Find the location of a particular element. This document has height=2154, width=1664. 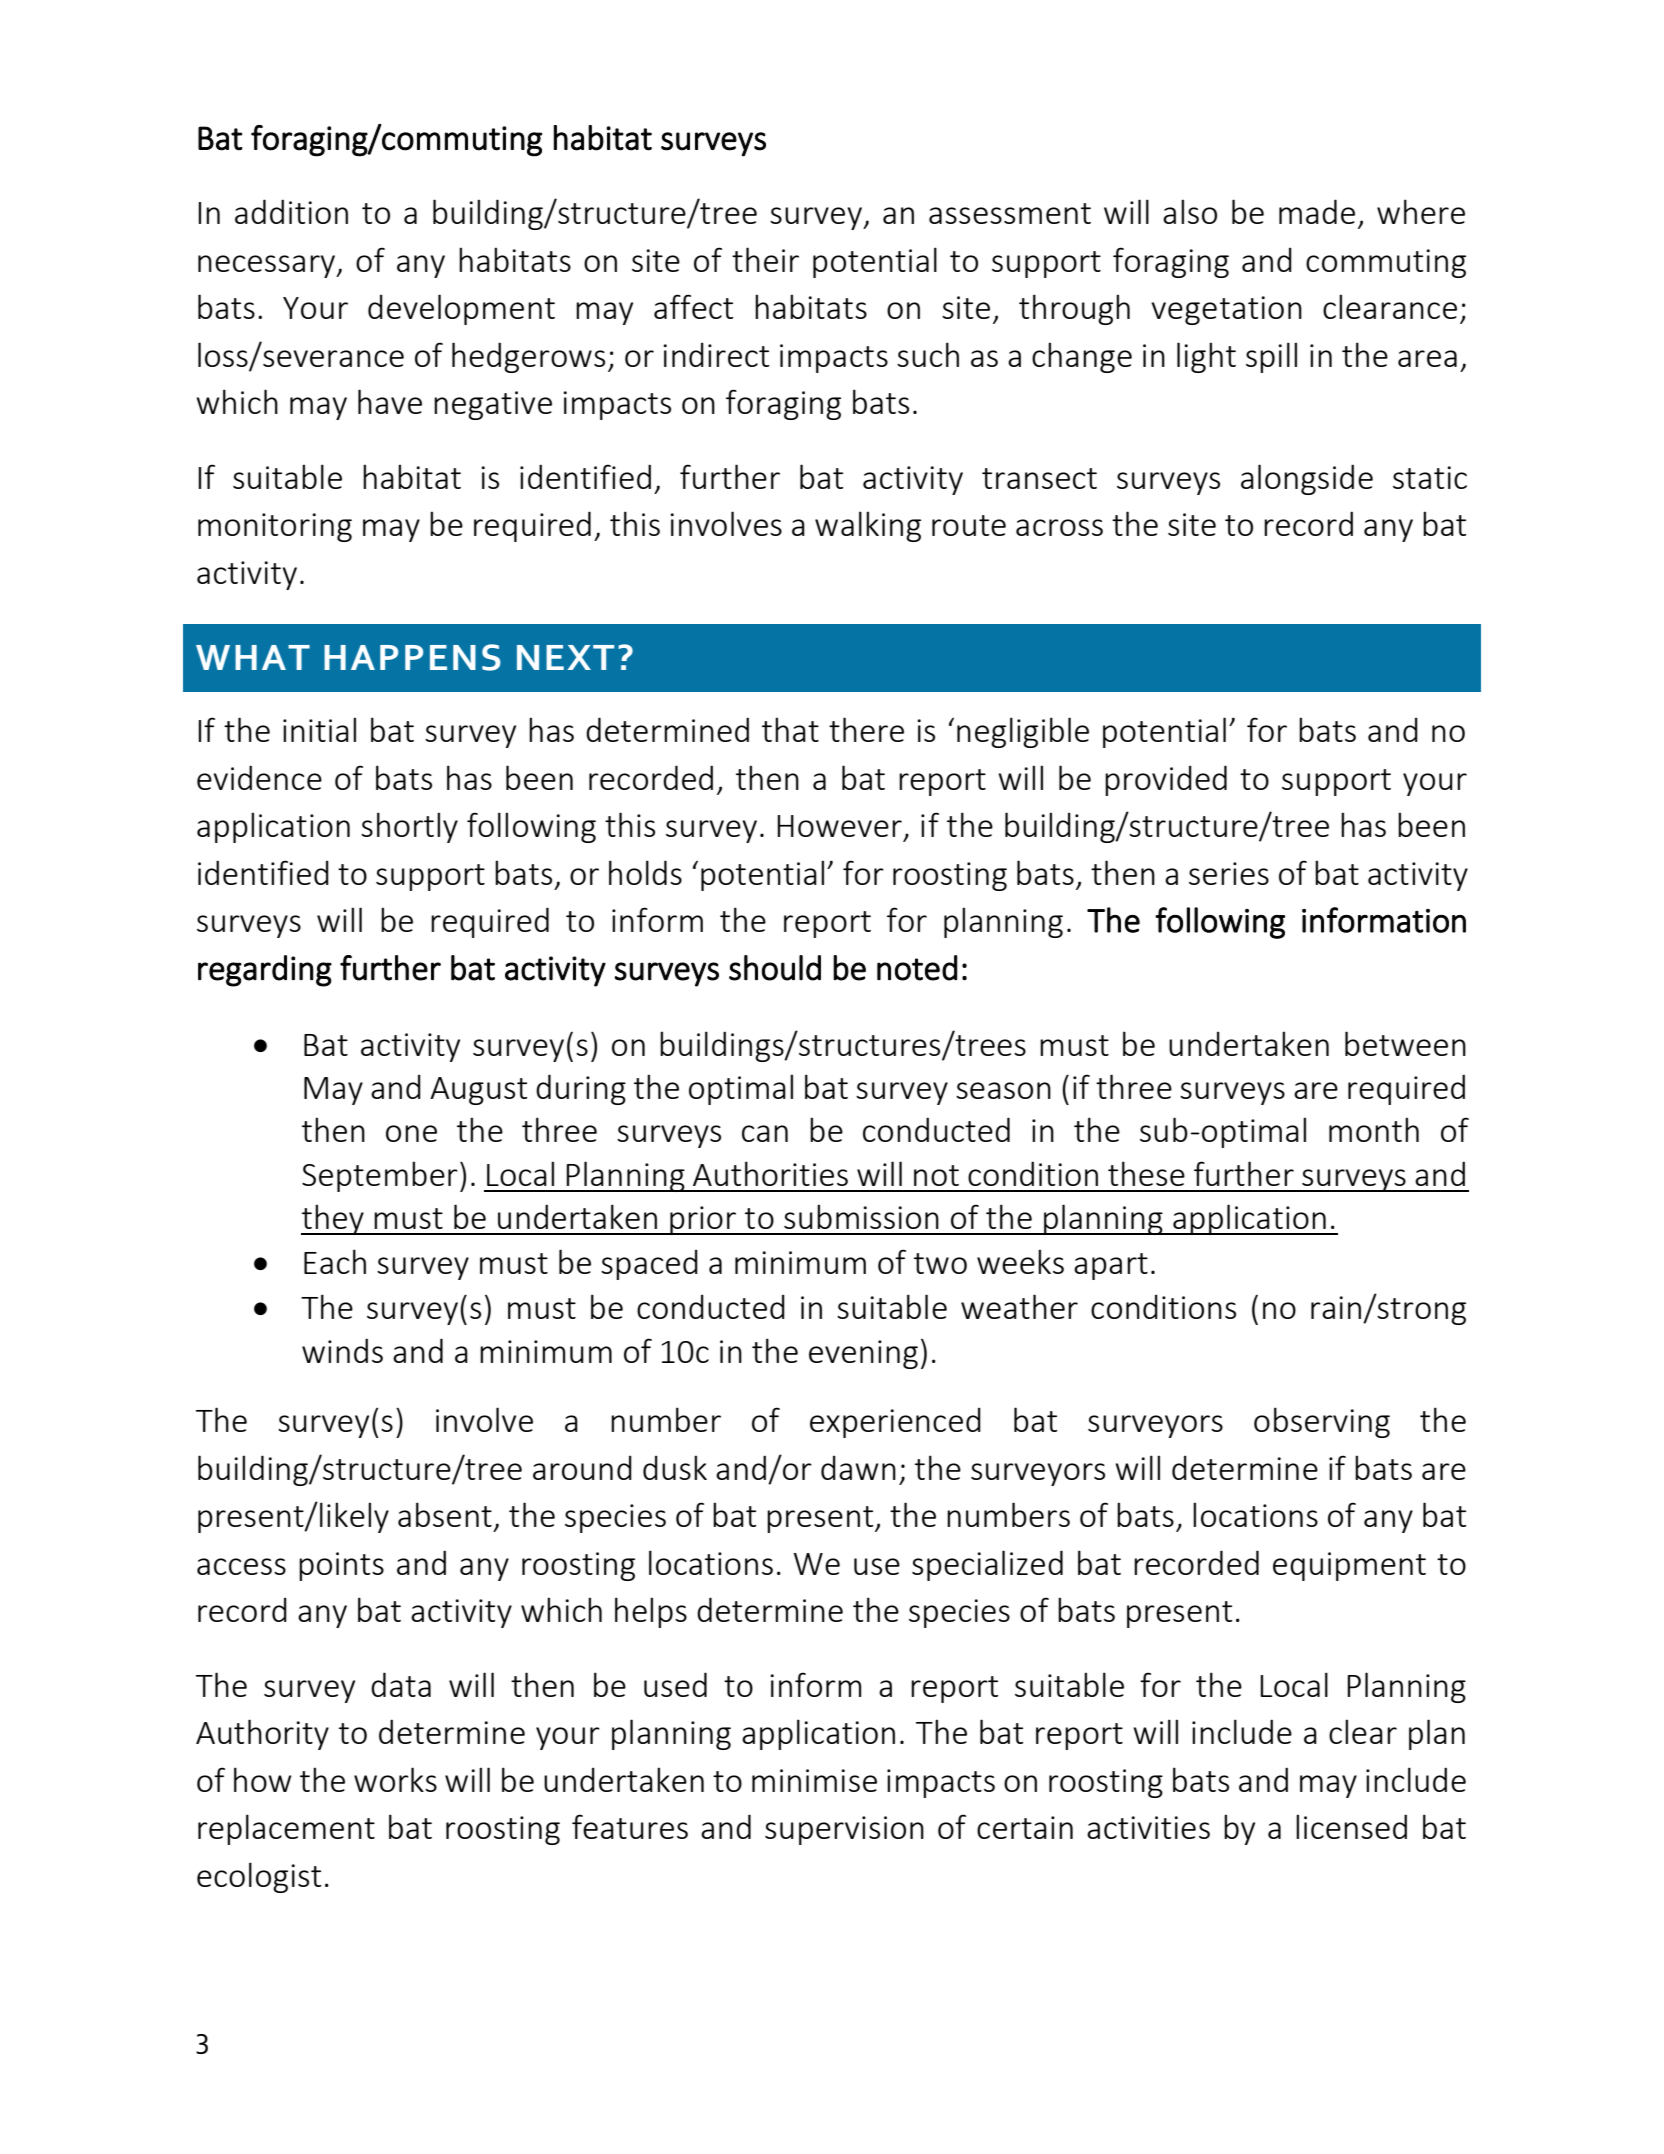

made is located at coordinates (1317, 211).
